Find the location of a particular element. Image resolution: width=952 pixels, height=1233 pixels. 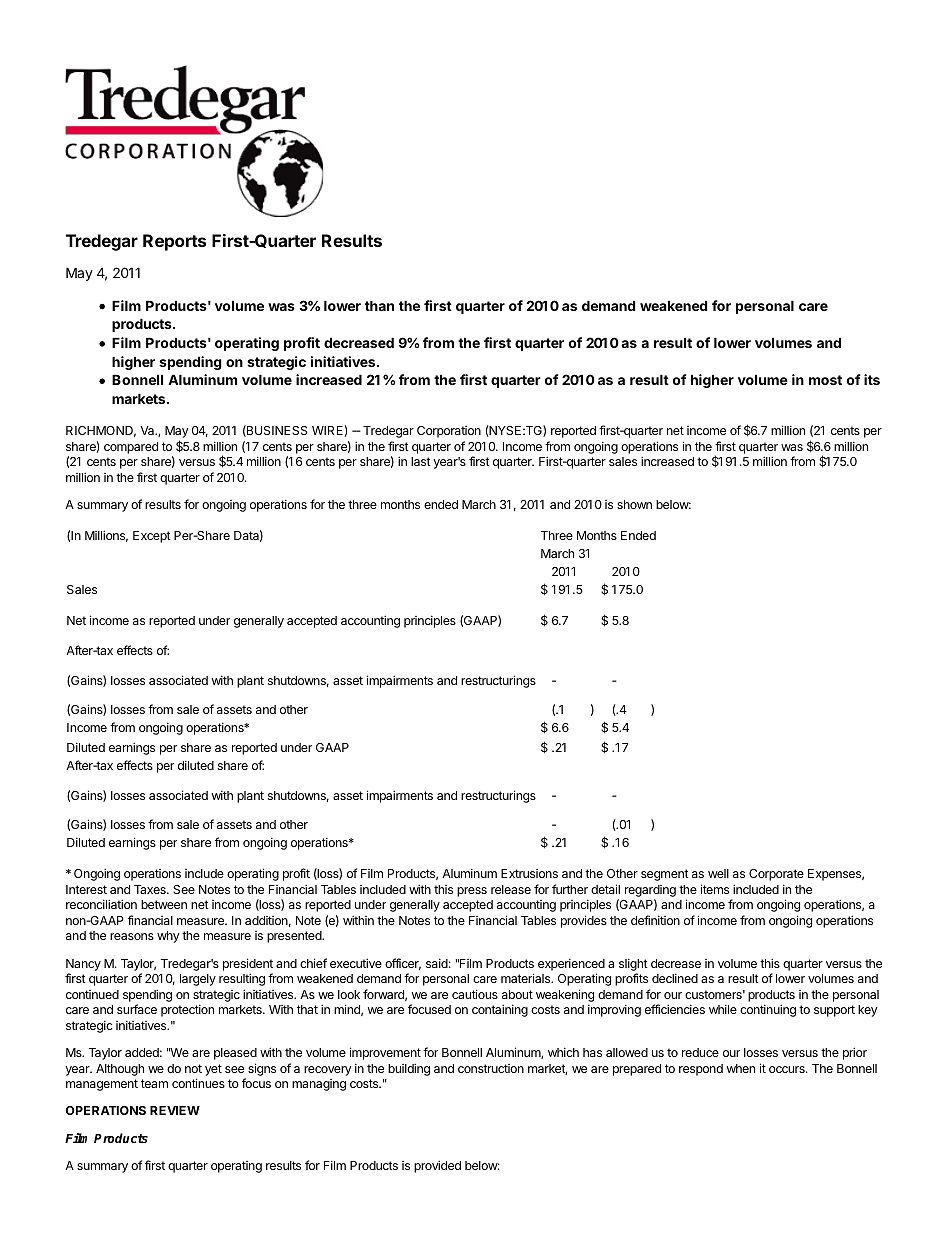

than is located at coordinates (379, 305).
